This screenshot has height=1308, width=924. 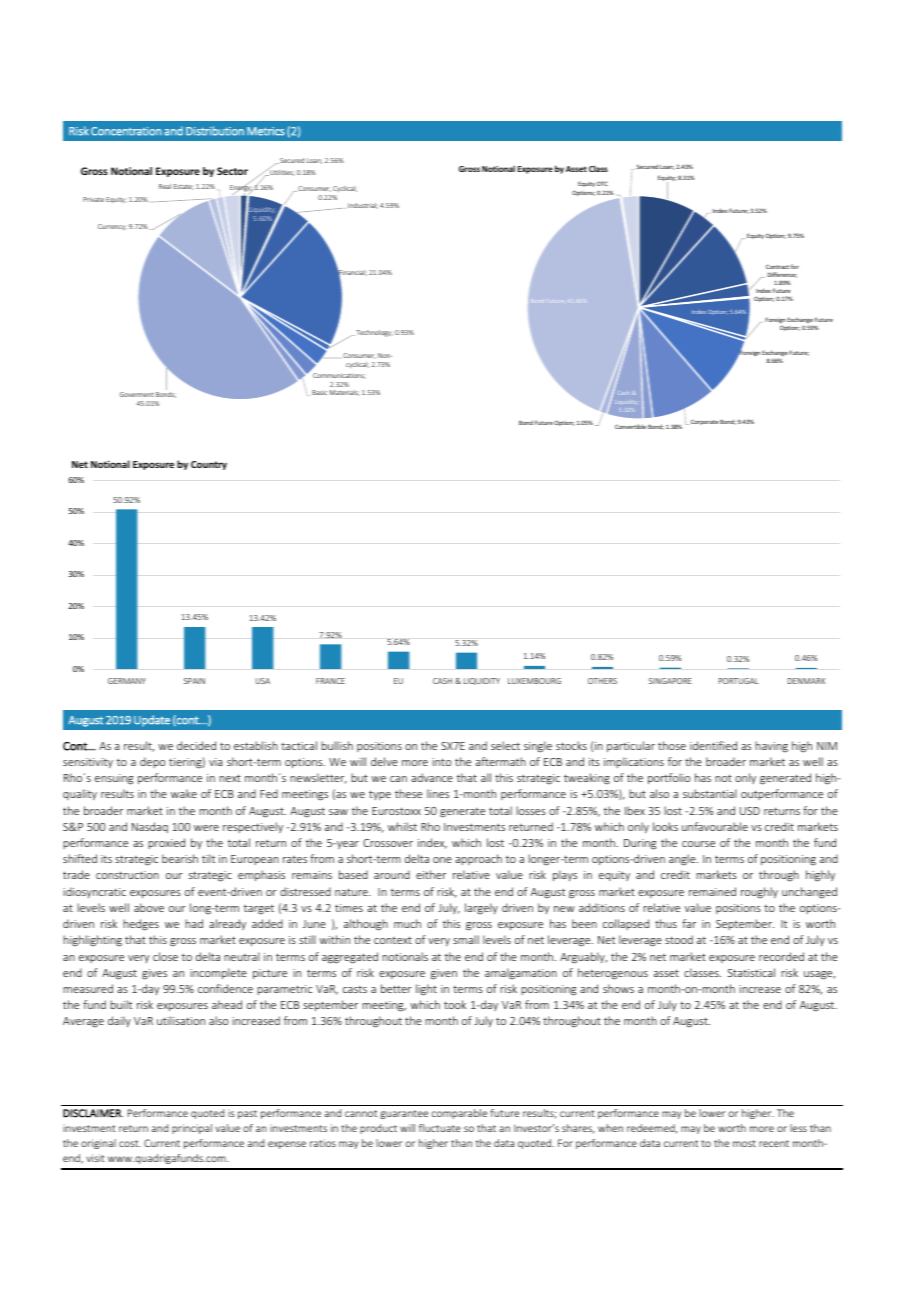 I want to click on OTC, so click(x=602, y=183).
